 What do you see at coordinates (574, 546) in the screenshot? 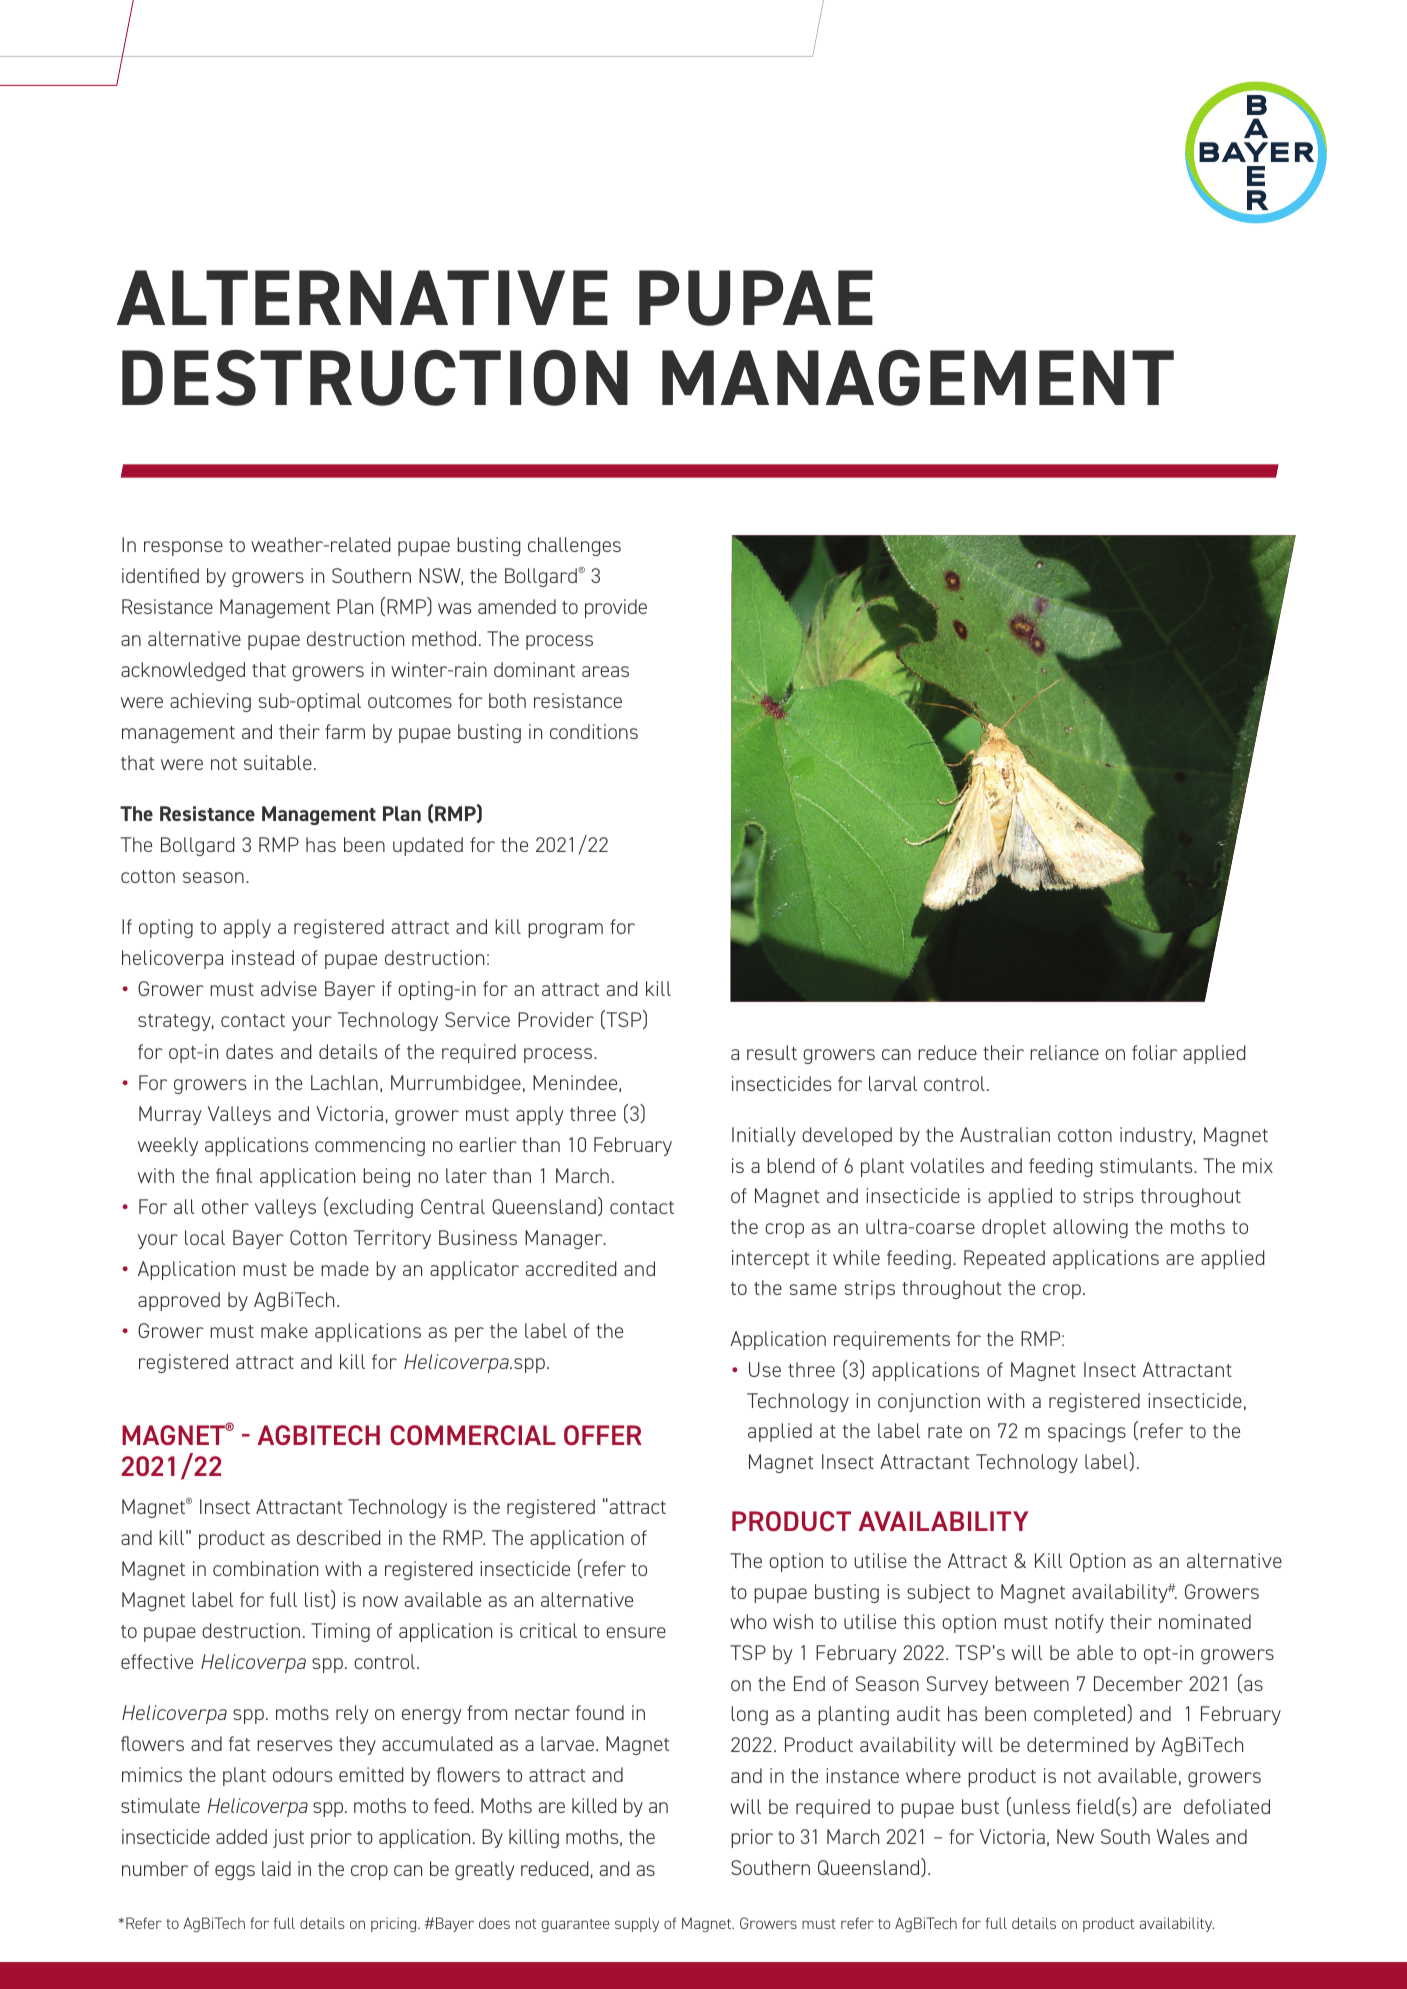
I see `challenges` at bounding box center [574, 546].
